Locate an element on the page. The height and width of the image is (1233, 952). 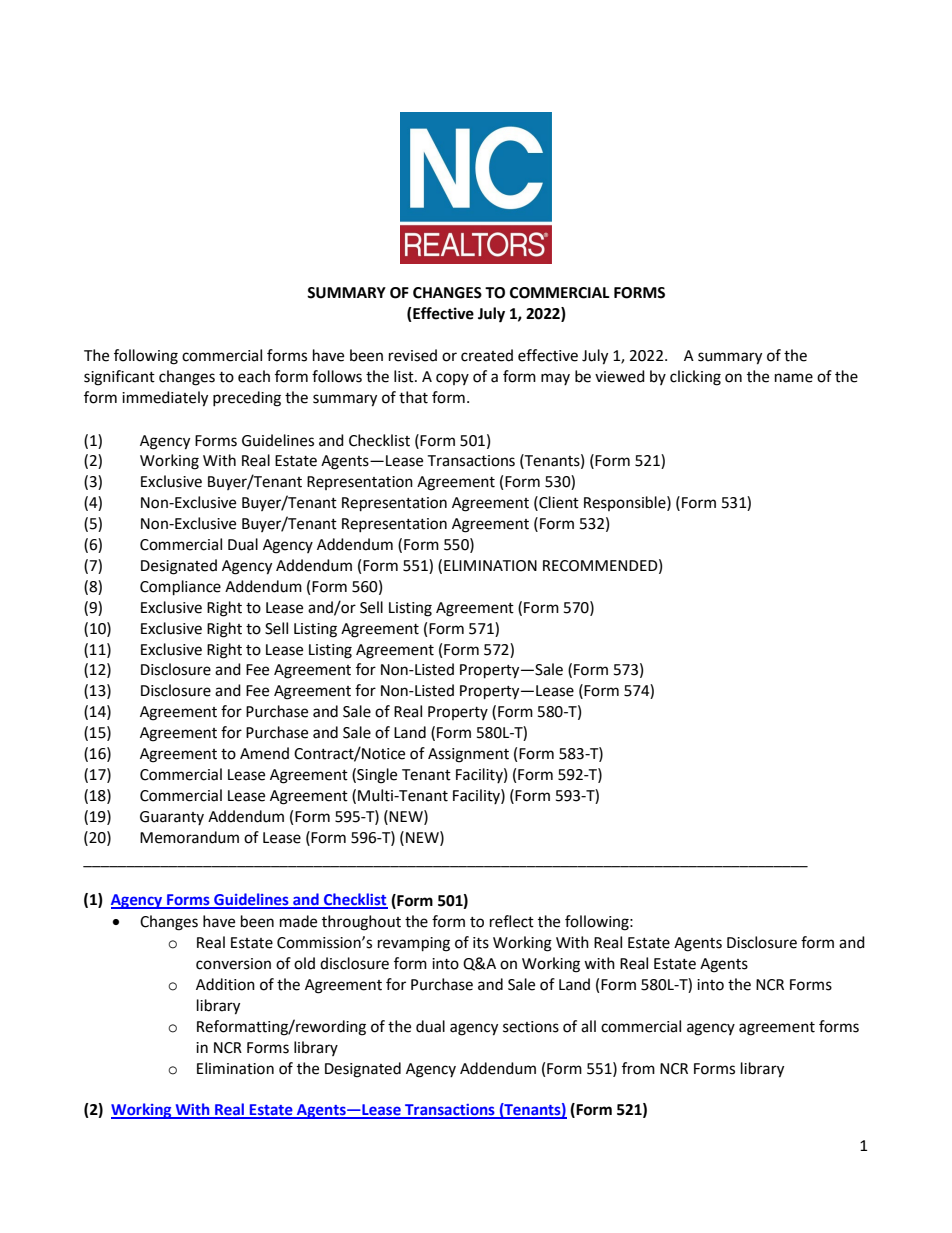
its is located at coordinates (481, 943).
